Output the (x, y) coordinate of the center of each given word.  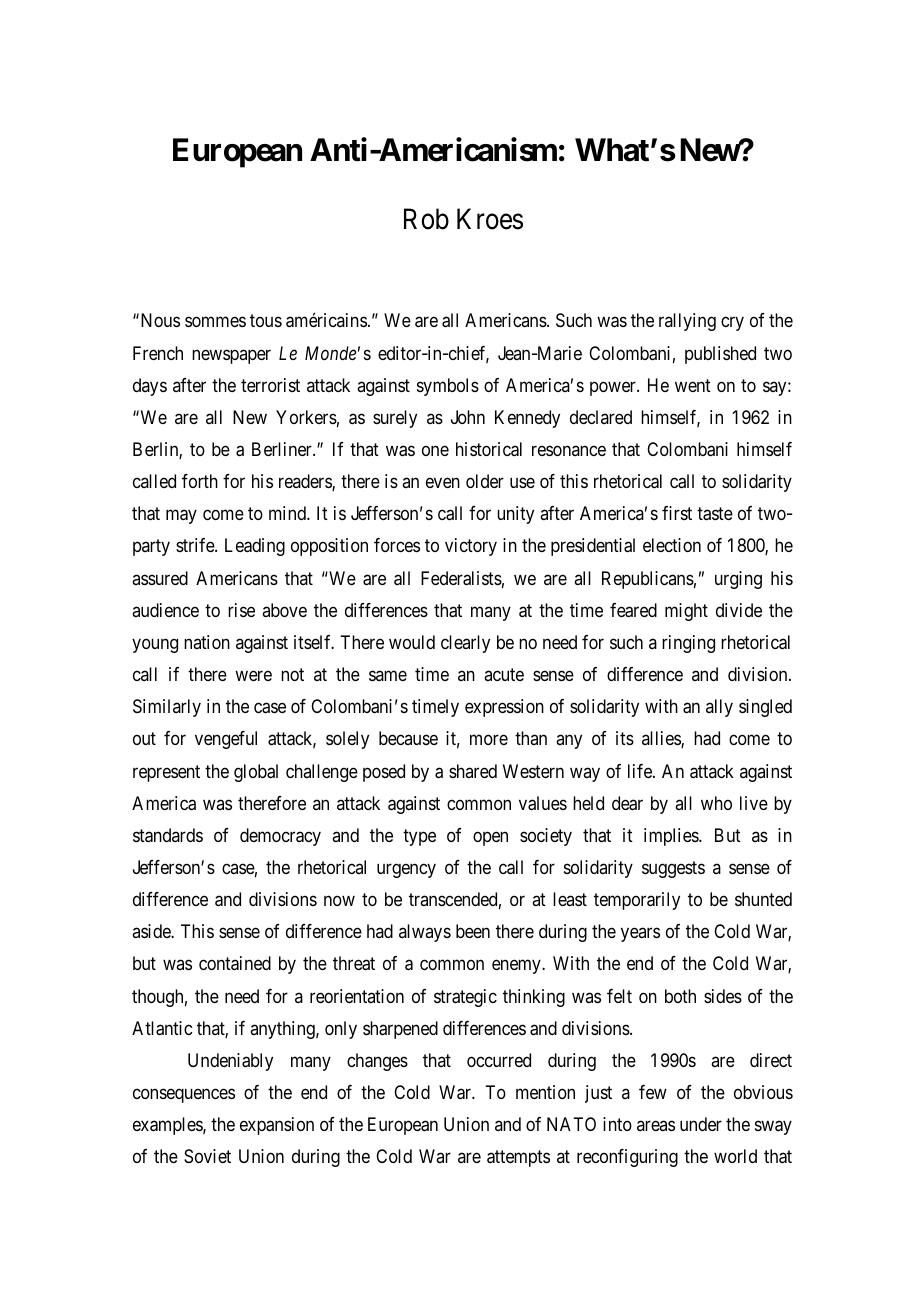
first (677, 513)
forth (200, 481)
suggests (673, 869)
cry (732, 324)
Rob (426, 219)
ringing (688, 644)
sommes (215, 322)
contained (235, 963)
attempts (518, 1159)
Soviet (207, 1156)
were (253, 676)
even (443, 483)
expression (504, 708)
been (473, 931)
